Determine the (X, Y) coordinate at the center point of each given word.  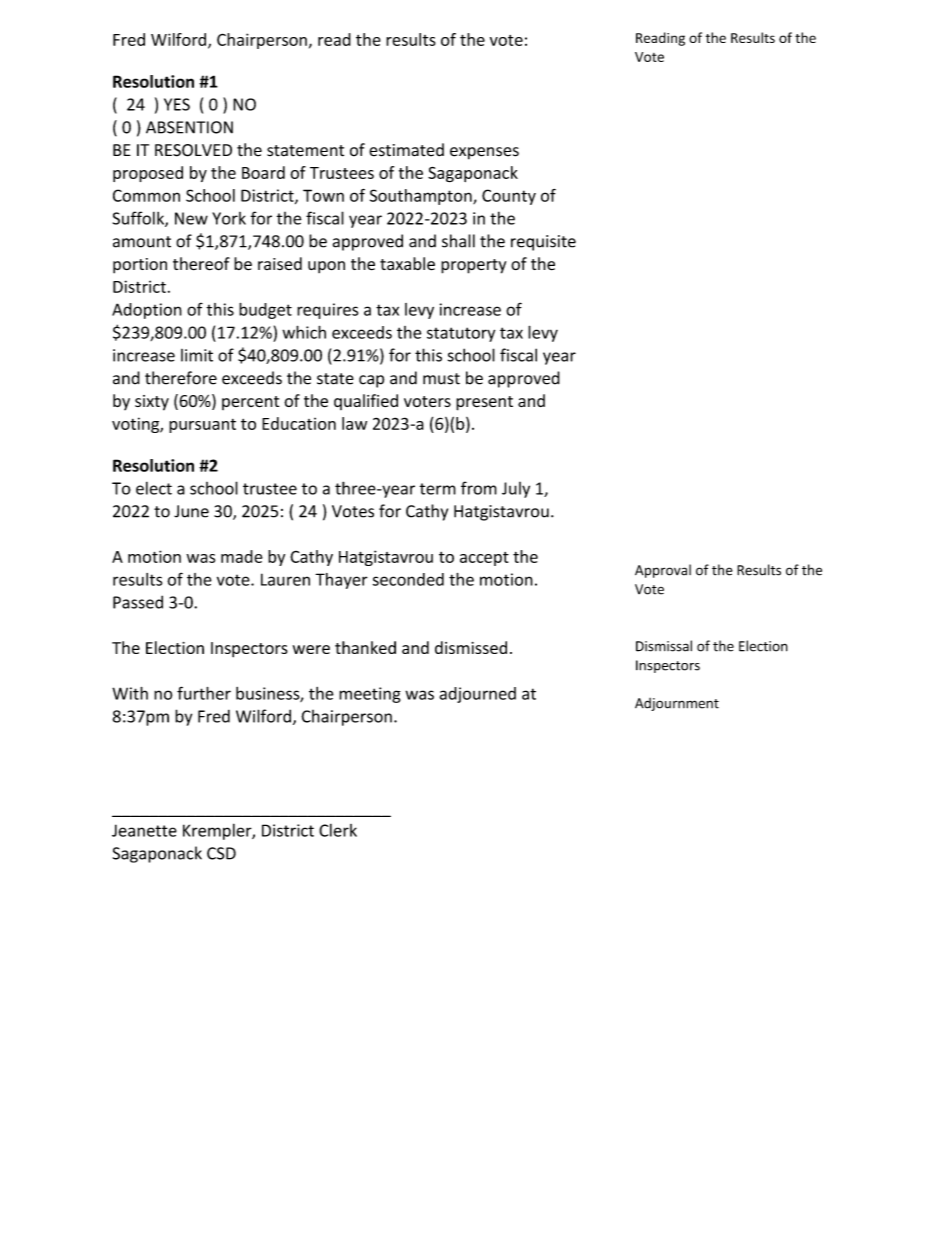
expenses (484, 153)
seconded (408, 579)
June (191, 511)
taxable (407, 264)
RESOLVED (193, 150)
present (484, 403)
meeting (370, 695)
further (204, 693)
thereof (201, 264)
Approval (663, 571)
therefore (181, 378)
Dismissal (664, 646)
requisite (543, 243)
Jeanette (144, 830)
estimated (406, 150)
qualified (366, 402)
